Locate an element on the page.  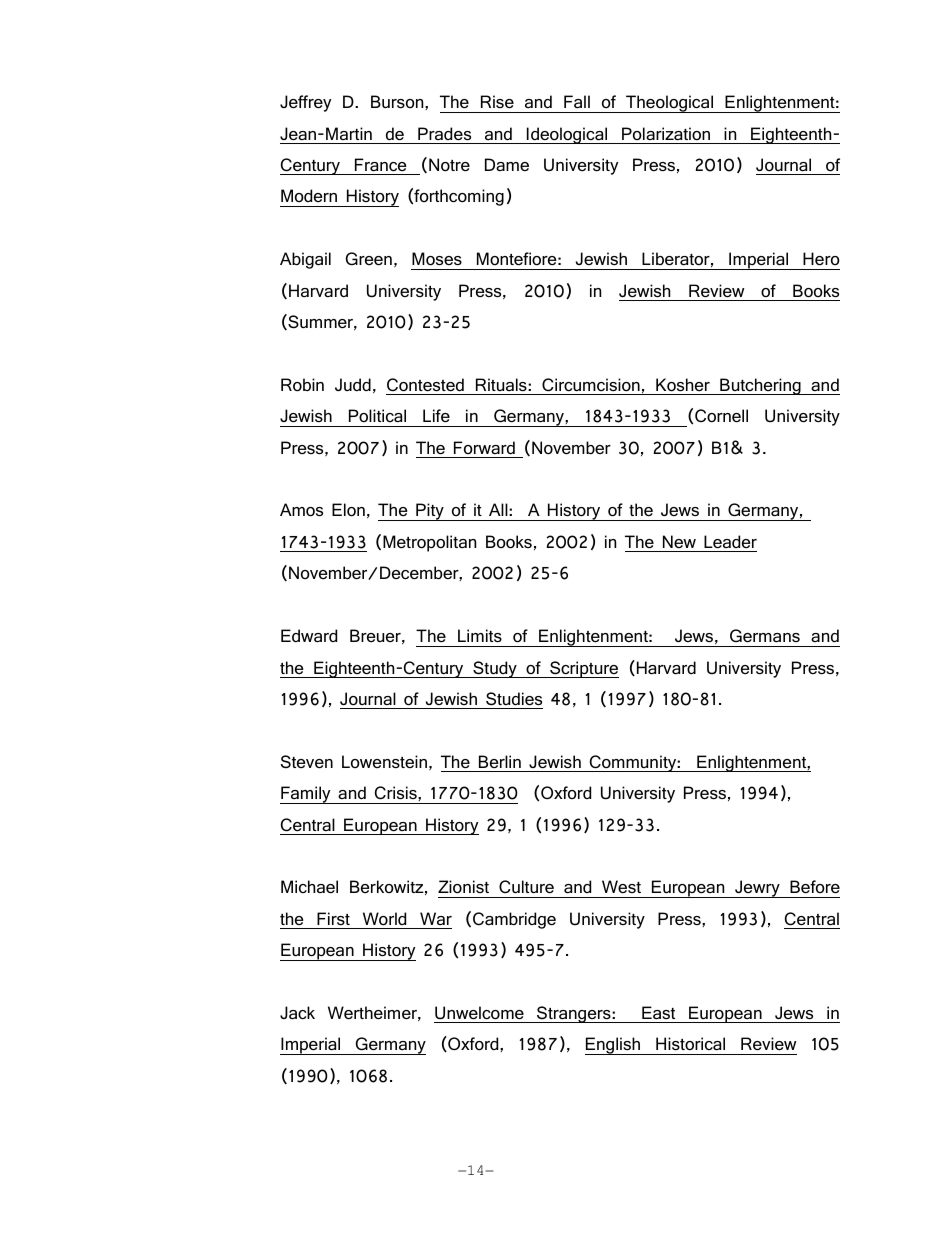
Scripture is located at coordinates (583, 669).
